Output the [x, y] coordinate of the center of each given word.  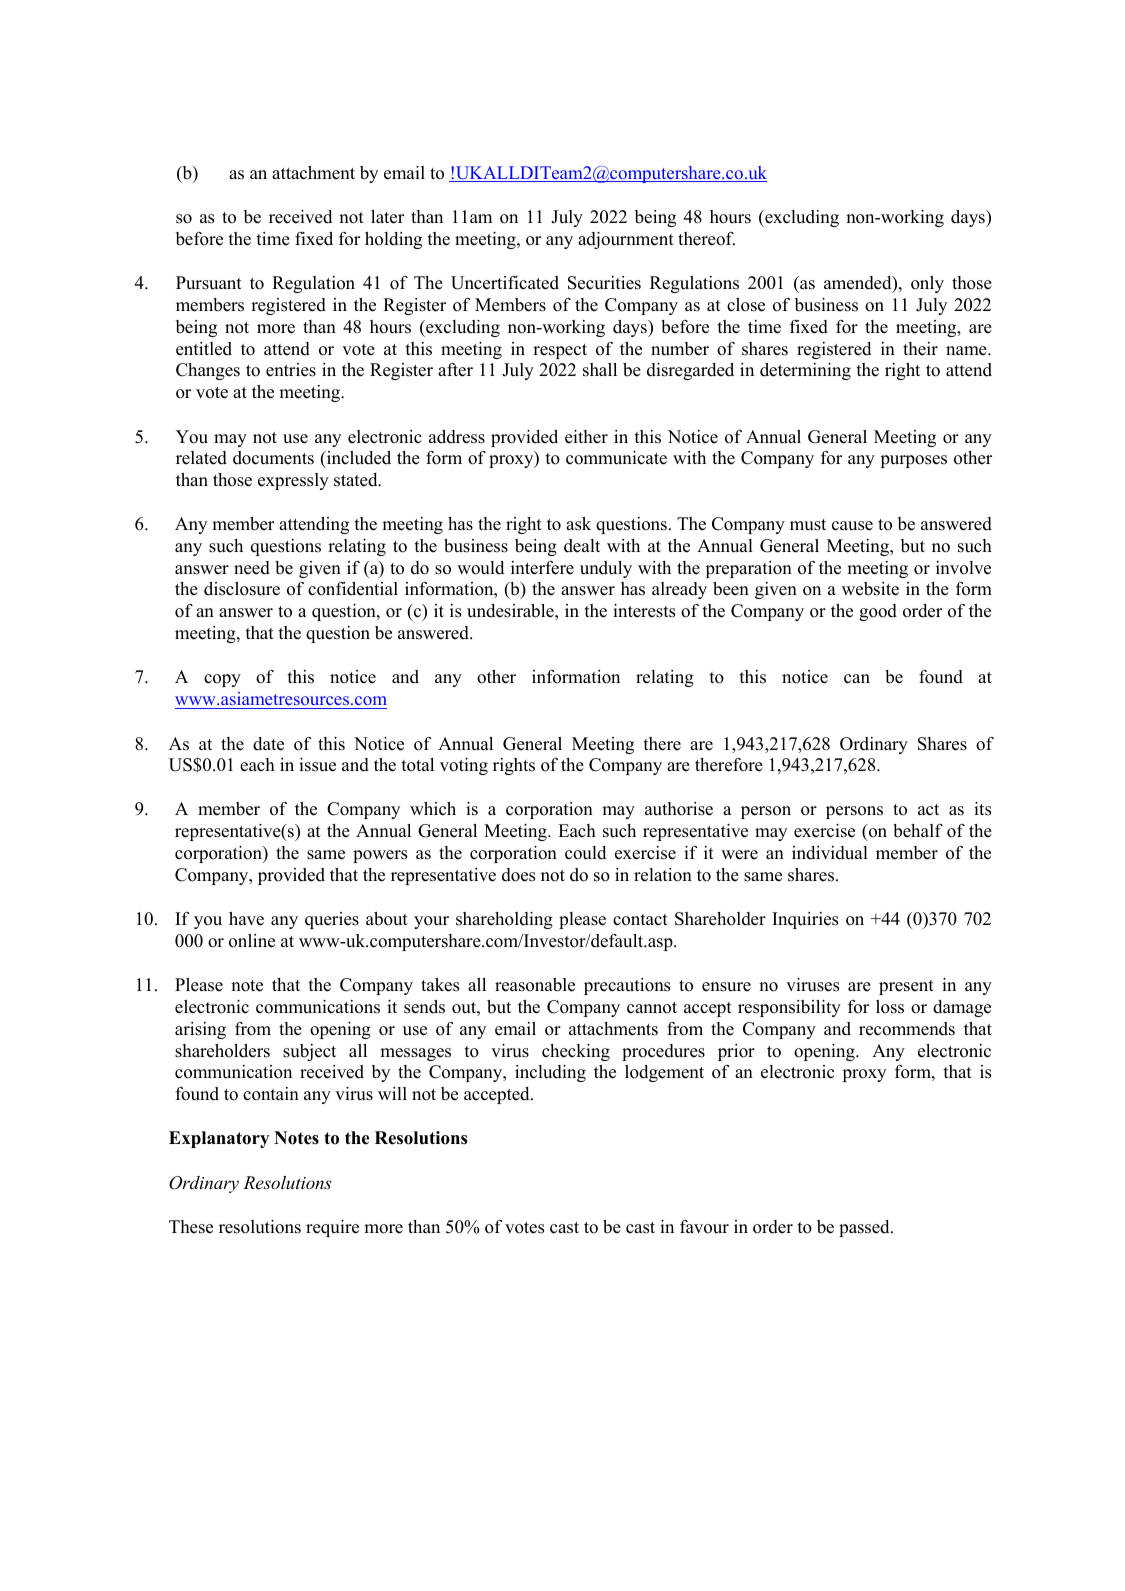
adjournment [626, 240]
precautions [627, 986]
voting [464, 766]
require [332, 1228]
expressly [293, 481]
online [252, 941]
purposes [914, 461]
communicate [616, 458]
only [927, 284]
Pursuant [209, 283]
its [982, 809]
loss [890, 1007]
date [268, 744]
